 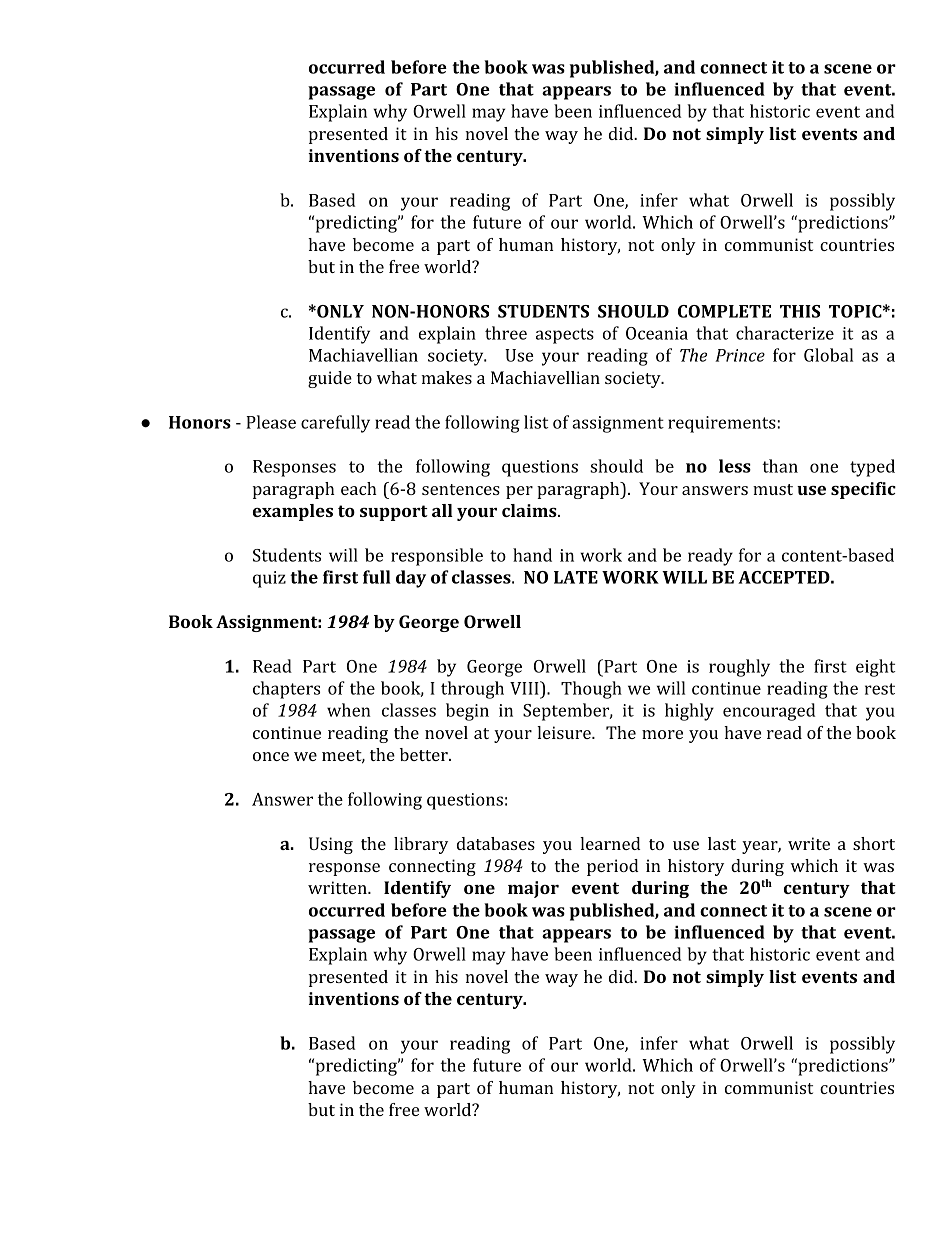 What do you see at coordinates (785, 333) in the page?
I see `characterize` at bounding box center [785, 333].
